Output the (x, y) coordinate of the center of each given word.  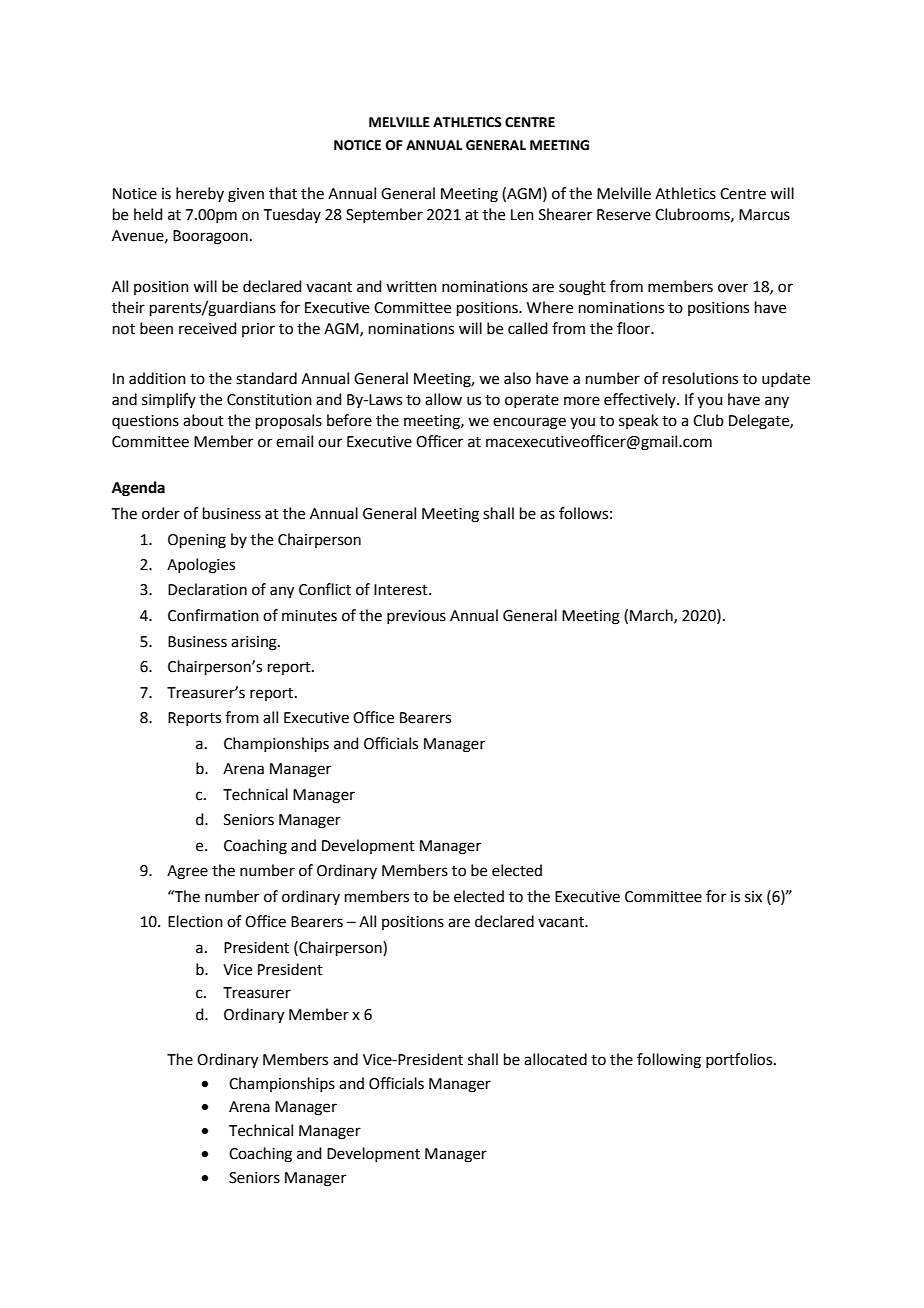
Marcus (764, 215)
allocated (555, 1059)
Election (195, 921)
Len (522, 215)
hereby (200, 194)
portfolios (740, 1060)
